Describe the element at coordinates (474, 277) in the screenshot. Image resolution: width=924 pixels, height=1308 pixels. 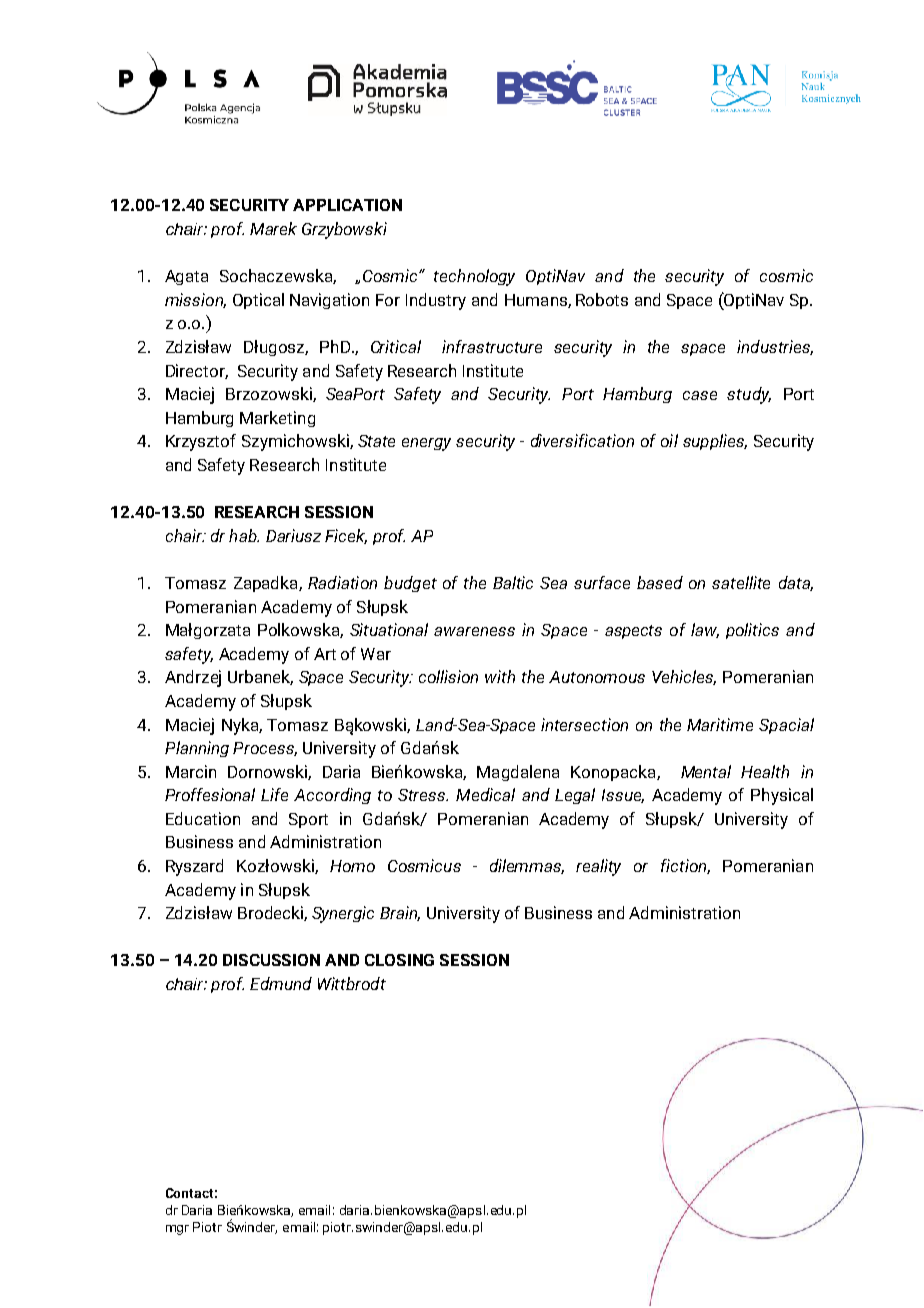
I see `technology` at that location.
